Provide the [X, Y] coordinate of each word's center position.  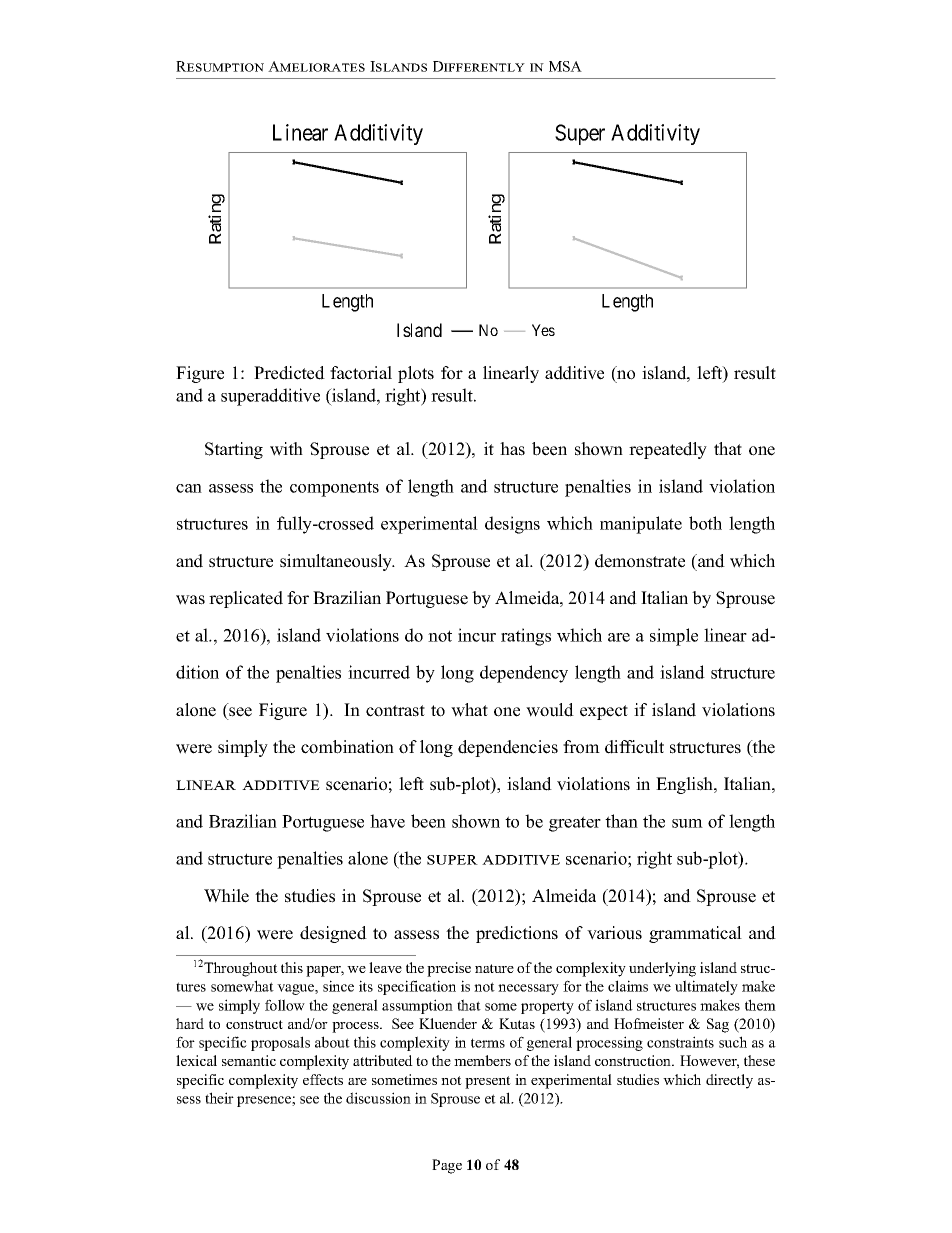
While [226, 896]
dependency [524, 674]
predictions [517, 934]
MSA [565, 66]
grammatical [695, 934]
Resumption [220, 66]
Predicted [289, 373]
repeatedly [668, 450]
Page [447, 1166]
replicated [246, 599]
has [512, 449]
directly [729, 1081]
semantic [249, 1060]
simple [674, 637]
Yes [543, 330]
